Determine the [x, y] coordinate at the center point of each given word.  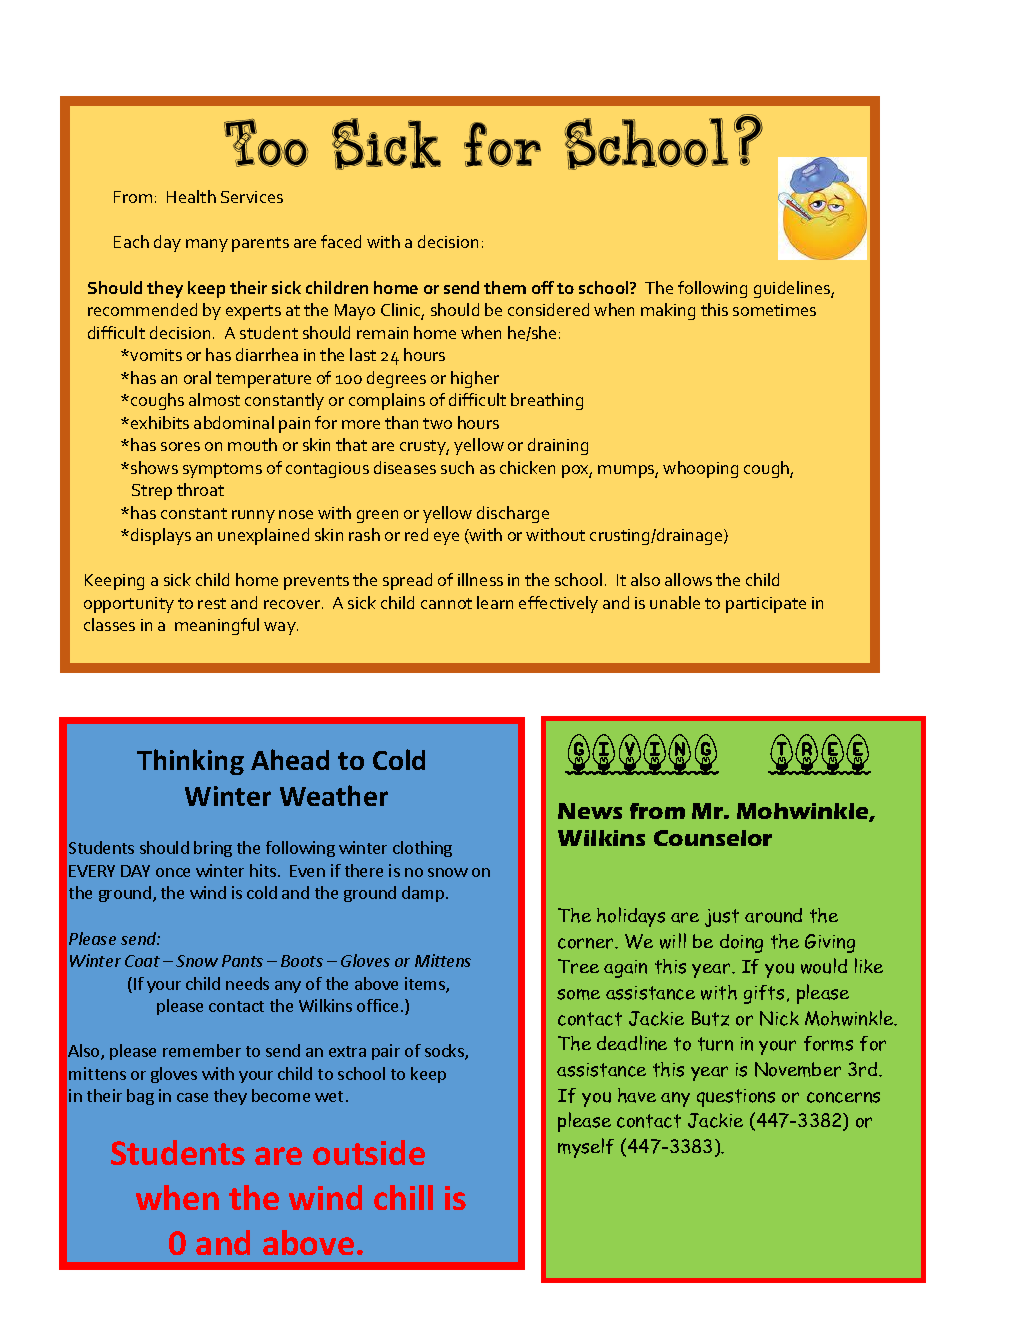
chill [403, 1197]
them [505, 287]
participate [766, 605]
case [192, 1097]
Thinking [190, 762]
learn [495, 602]
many [207, 245]
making [668, 311]
